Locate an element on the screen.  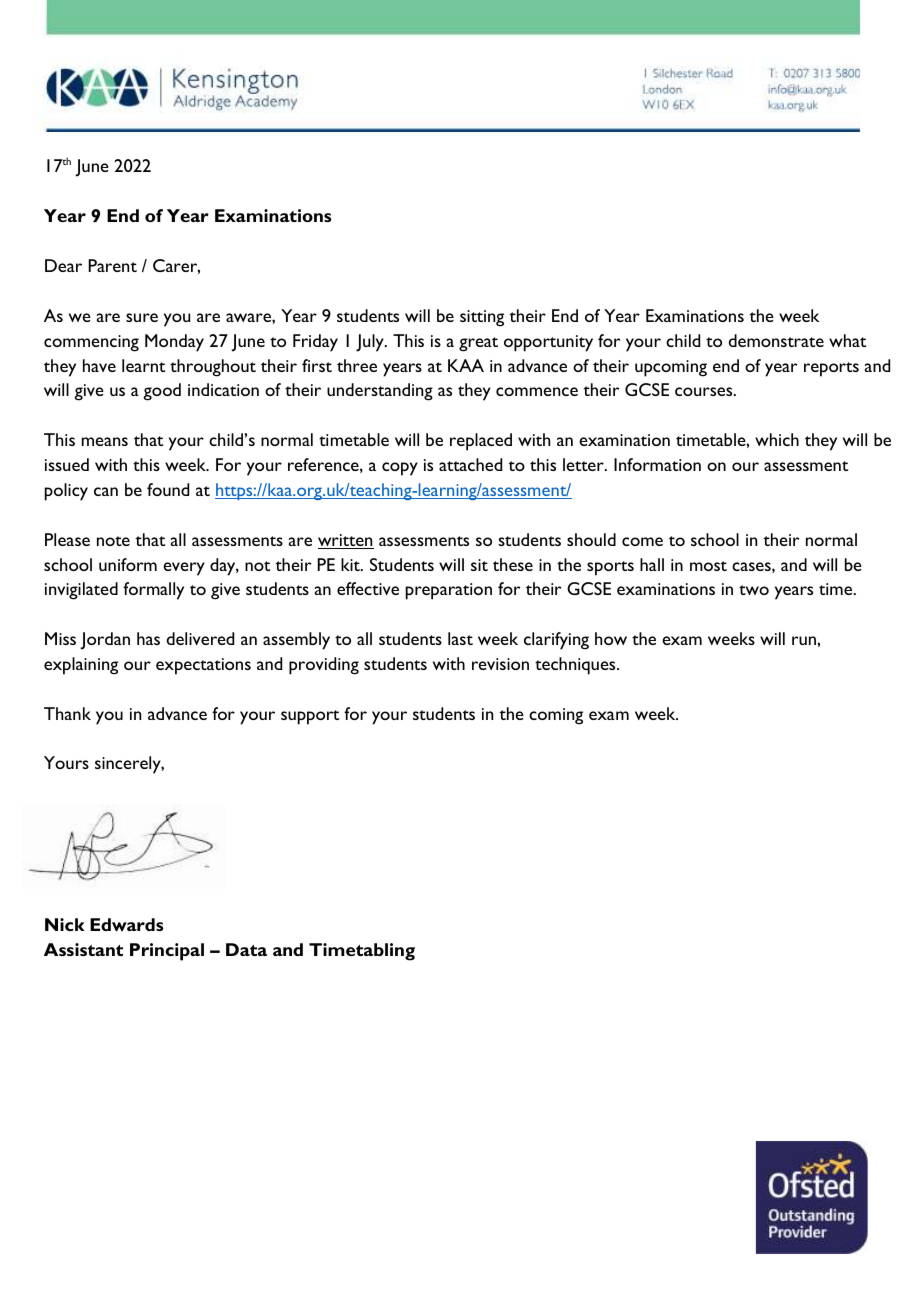
Parent is located at coordinates (112, 265).
